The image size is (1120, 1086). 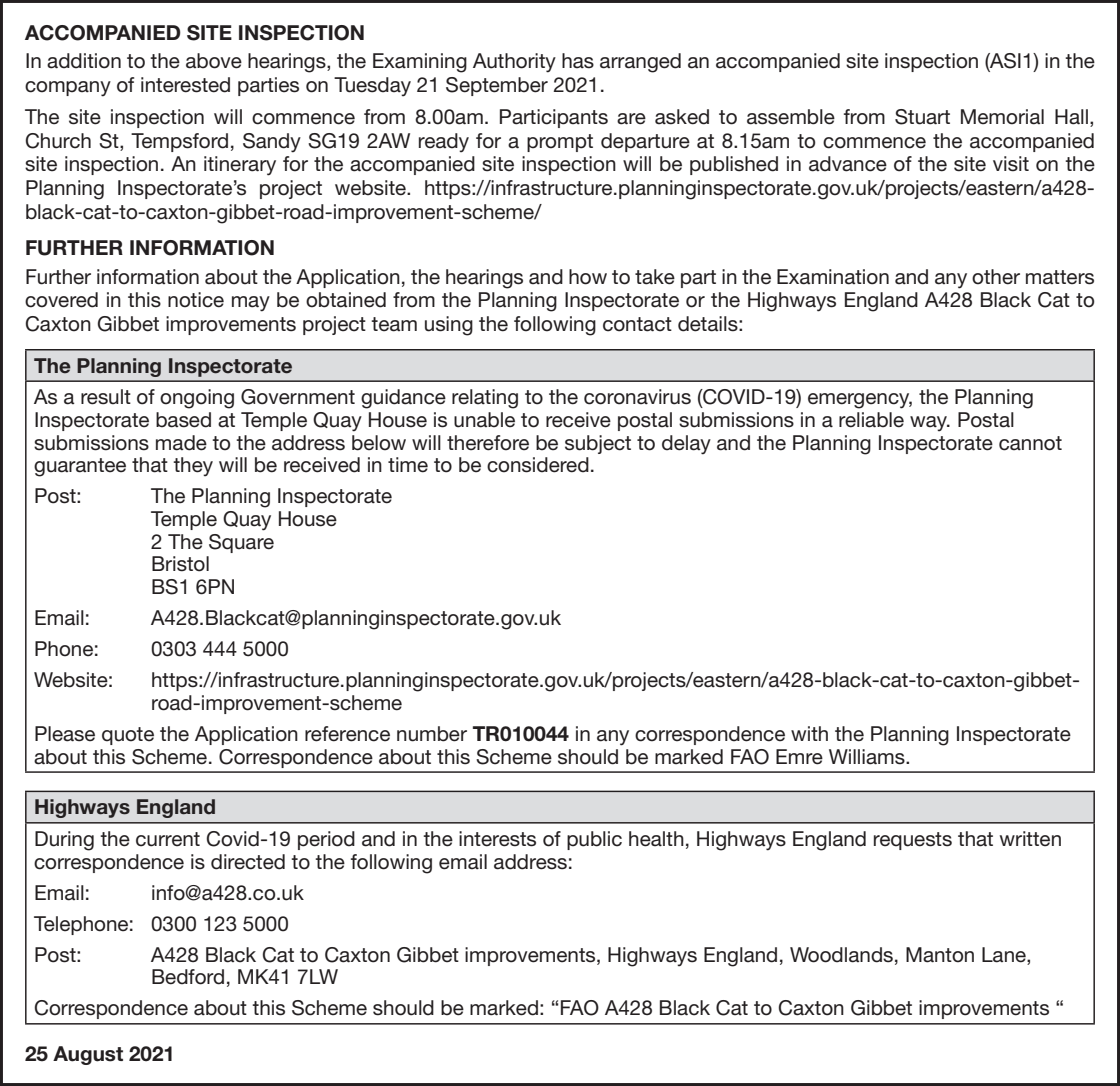 I want to click on cannot, so click(x=1030, y=443).
